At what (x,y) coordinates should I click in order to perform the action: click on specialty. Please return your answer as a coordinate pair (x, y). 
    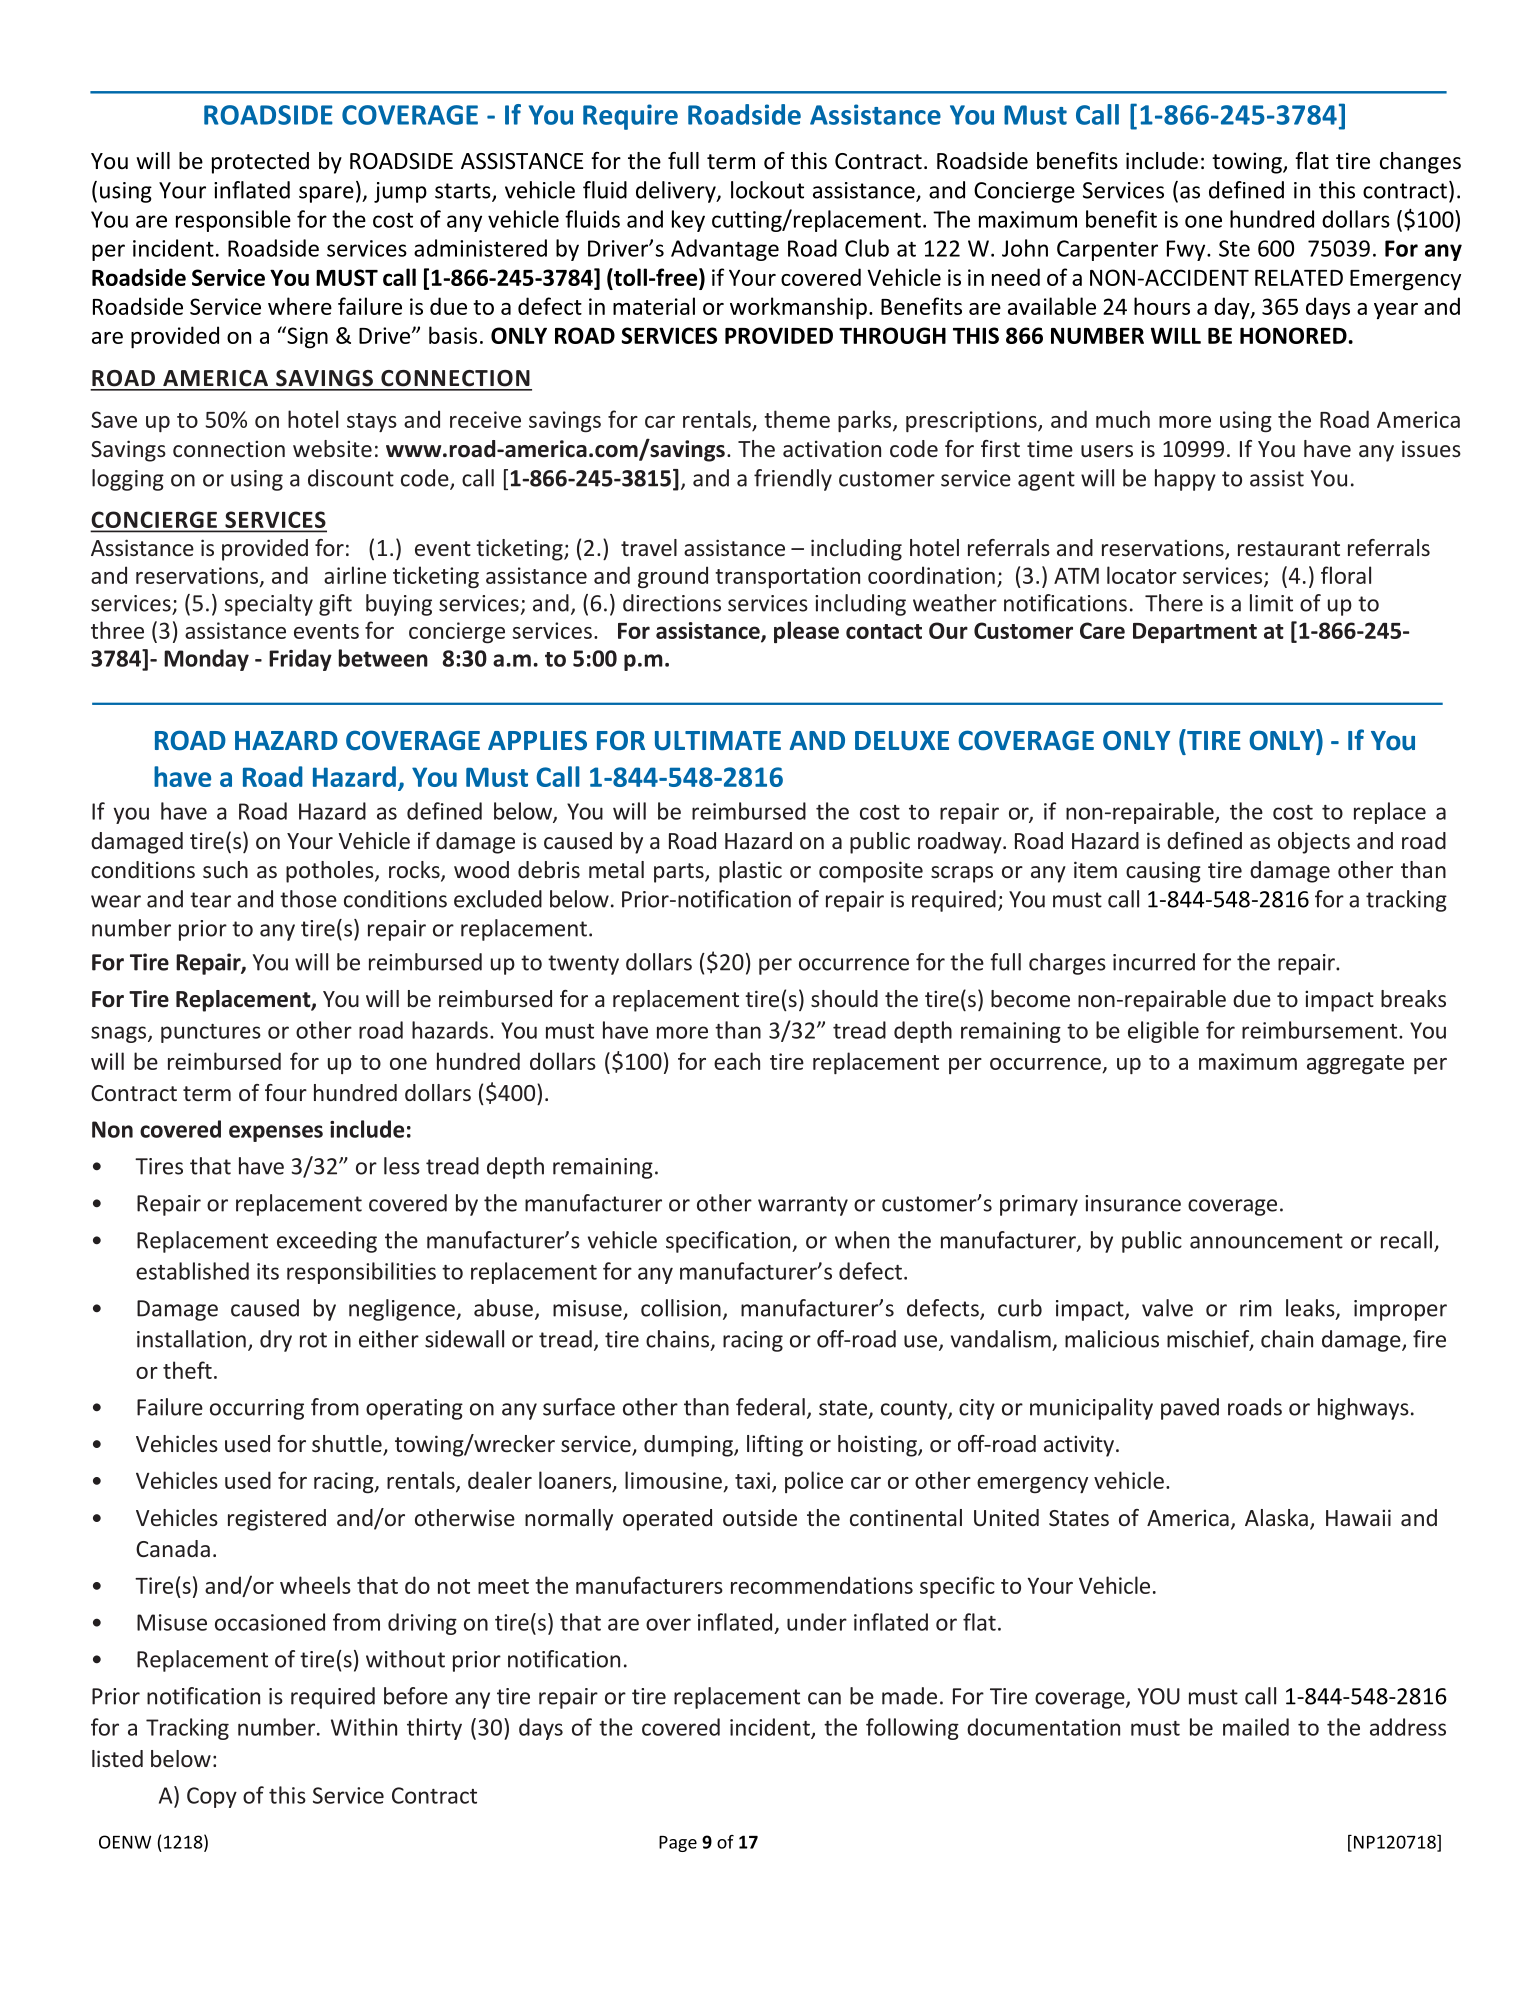
    Looking at the image, I should click on (268, 605).
